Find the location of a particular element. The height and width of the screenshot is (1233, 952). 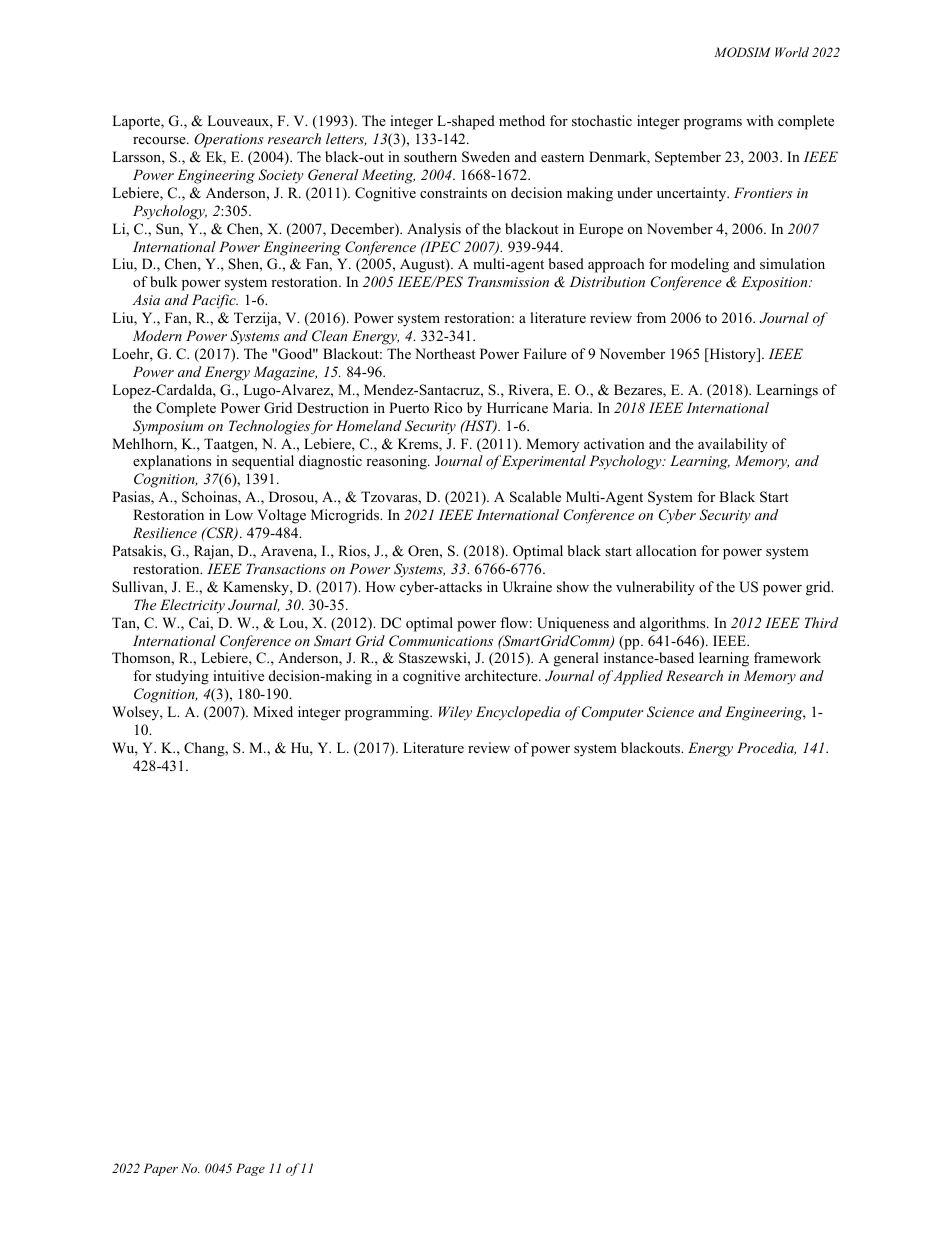

Operations is located at coordinates (229, 140).
